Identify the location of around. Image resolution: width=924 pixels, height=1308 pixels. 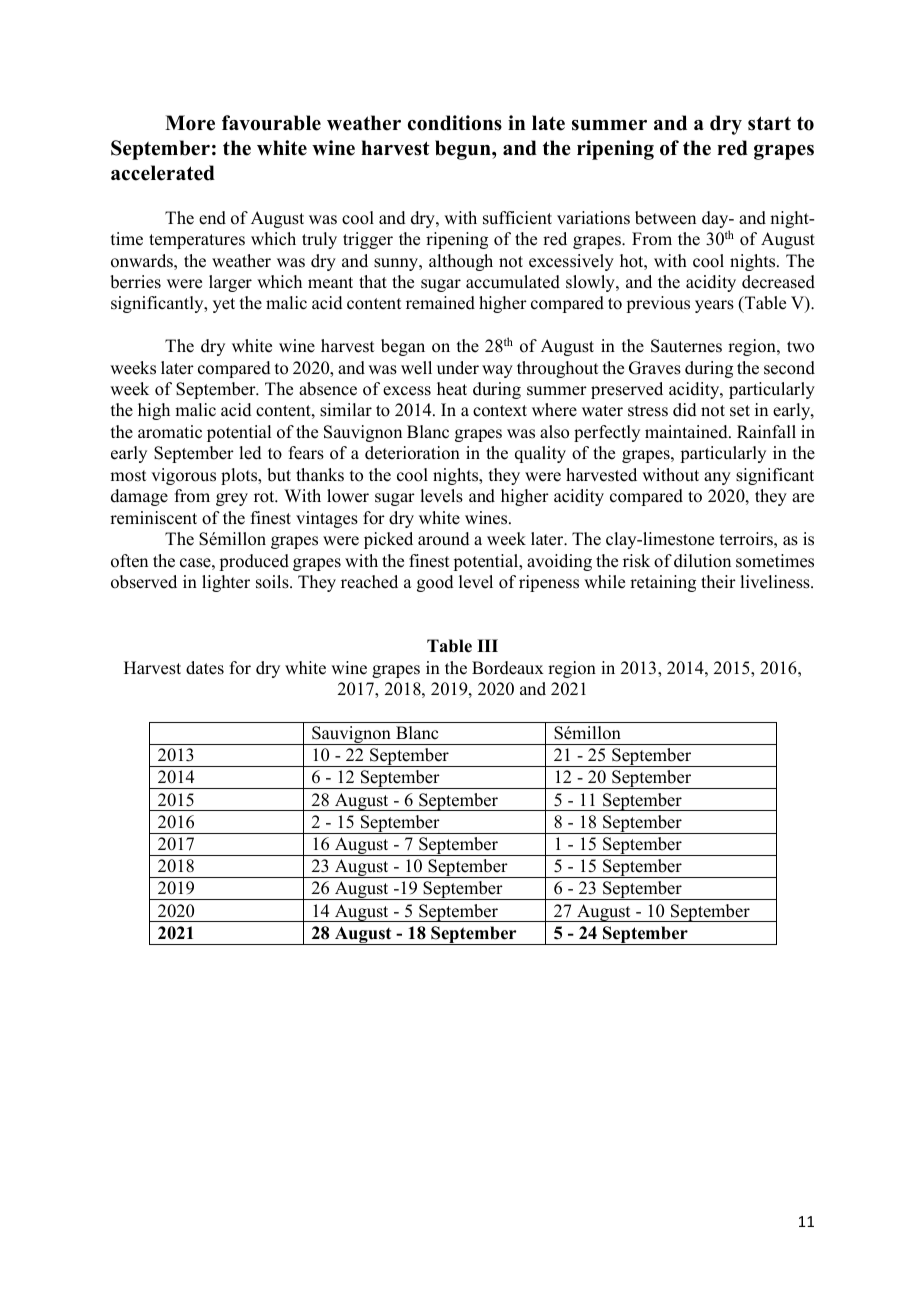
(444, 539).
